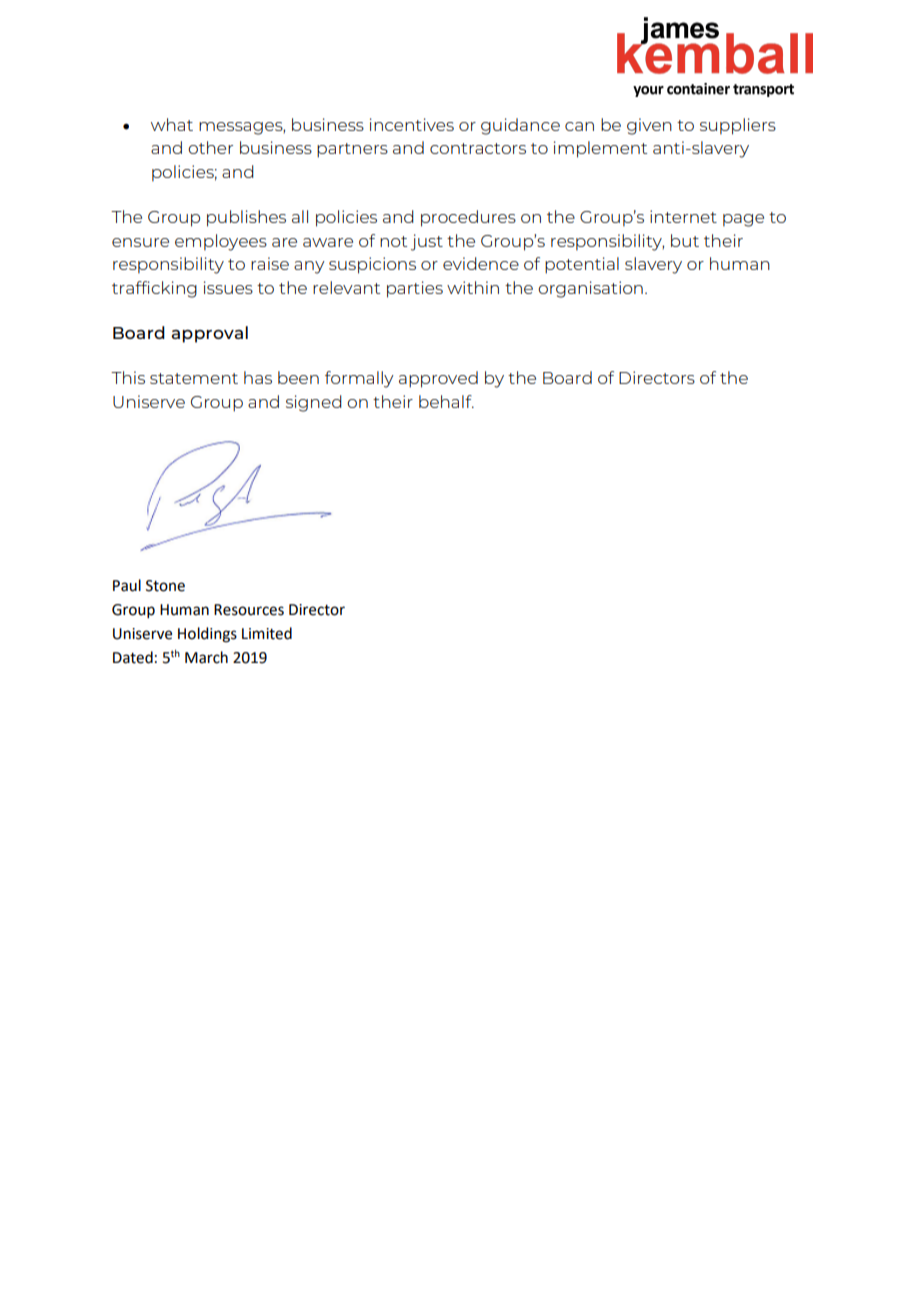  What do you see at coordinates (267, 633) in the screenshot?
I see `Limited` at bounding box center [267, 633].
